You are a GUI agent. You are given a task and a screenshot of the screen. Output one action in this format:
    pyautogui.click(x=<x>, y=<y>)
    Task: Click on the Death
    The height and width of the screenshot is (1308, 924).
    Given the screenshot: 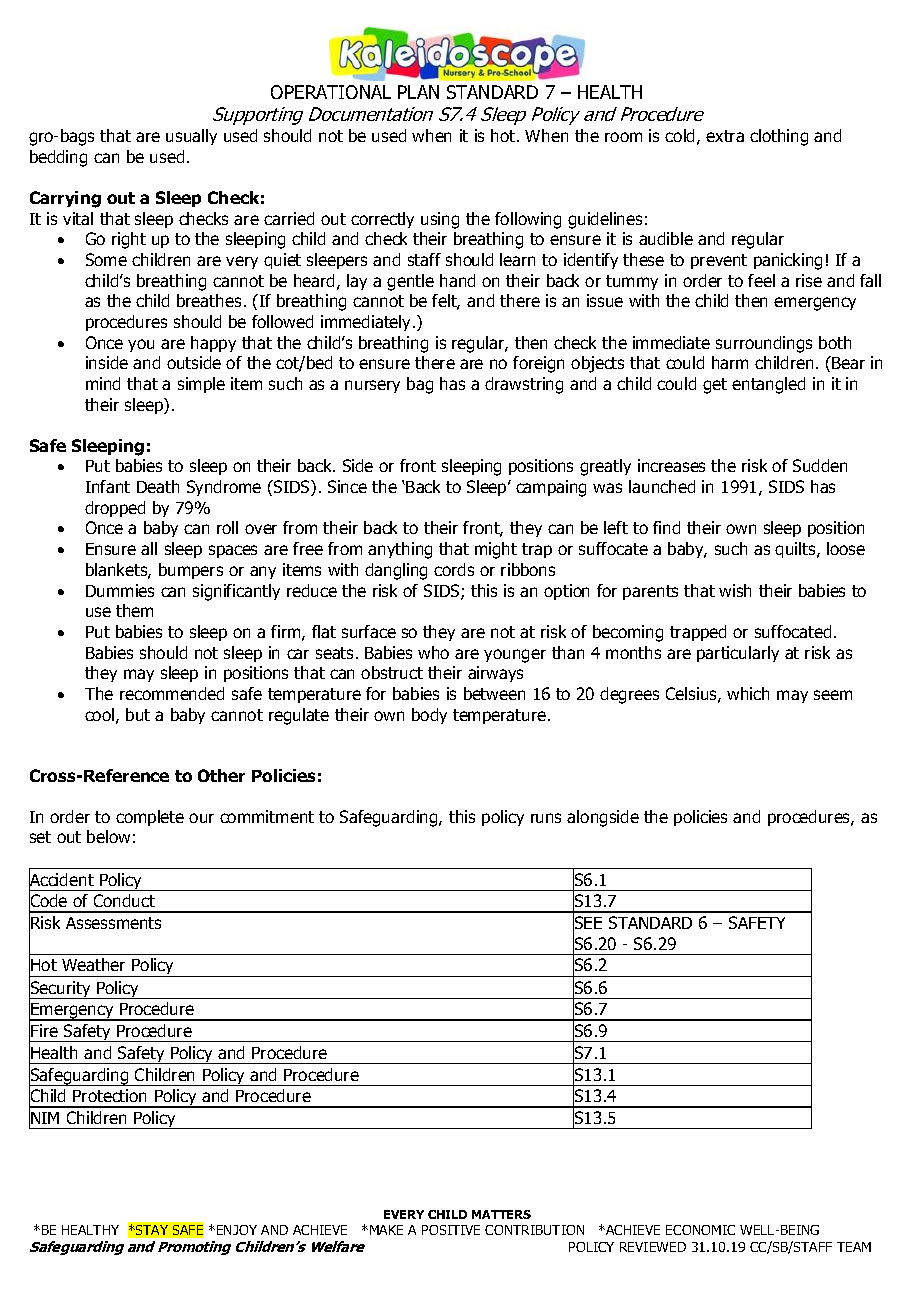 What is the action you would take?
    pyautogui.click(x=158, y=486)
